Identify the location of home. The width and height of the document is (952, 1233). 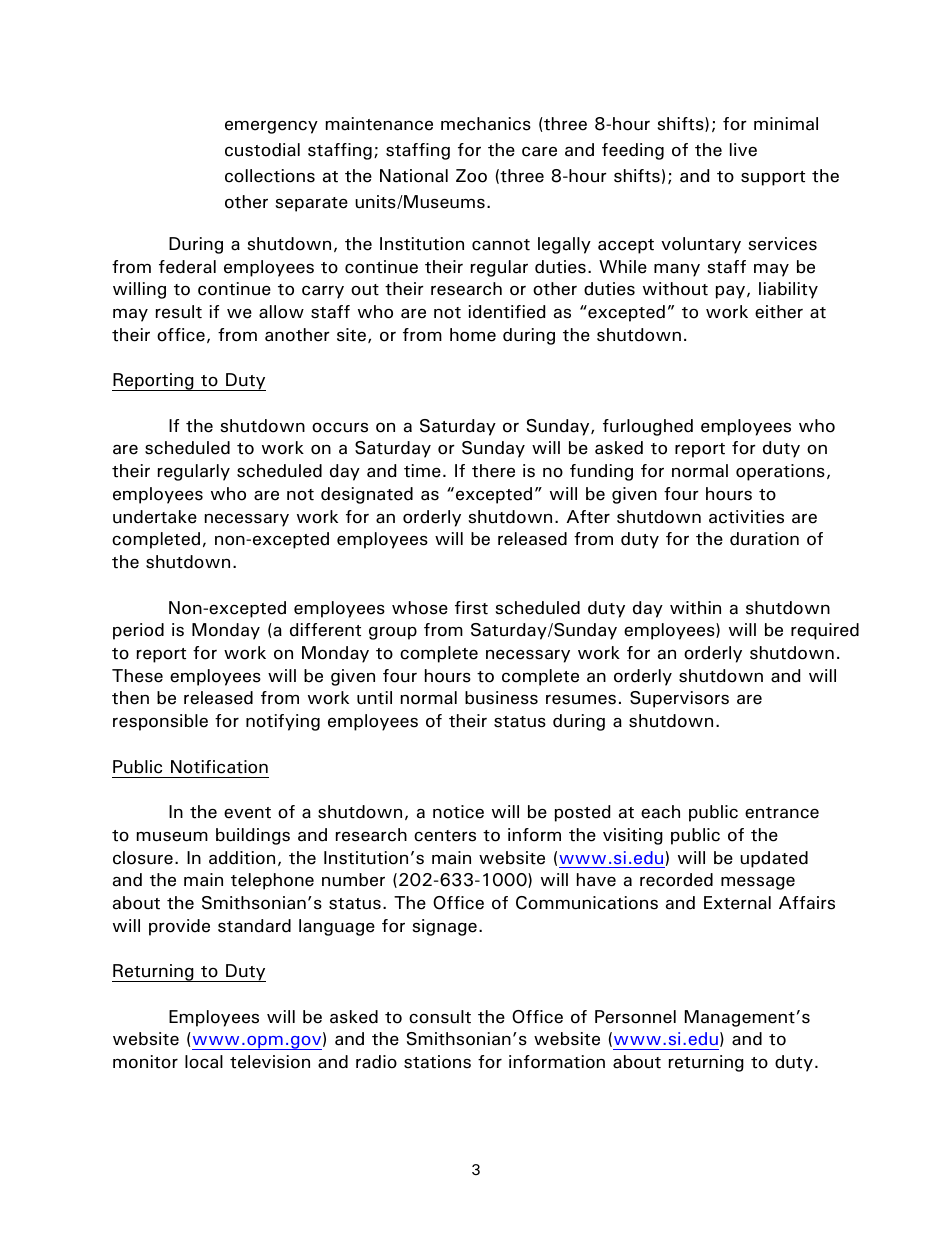
(473, 335).
